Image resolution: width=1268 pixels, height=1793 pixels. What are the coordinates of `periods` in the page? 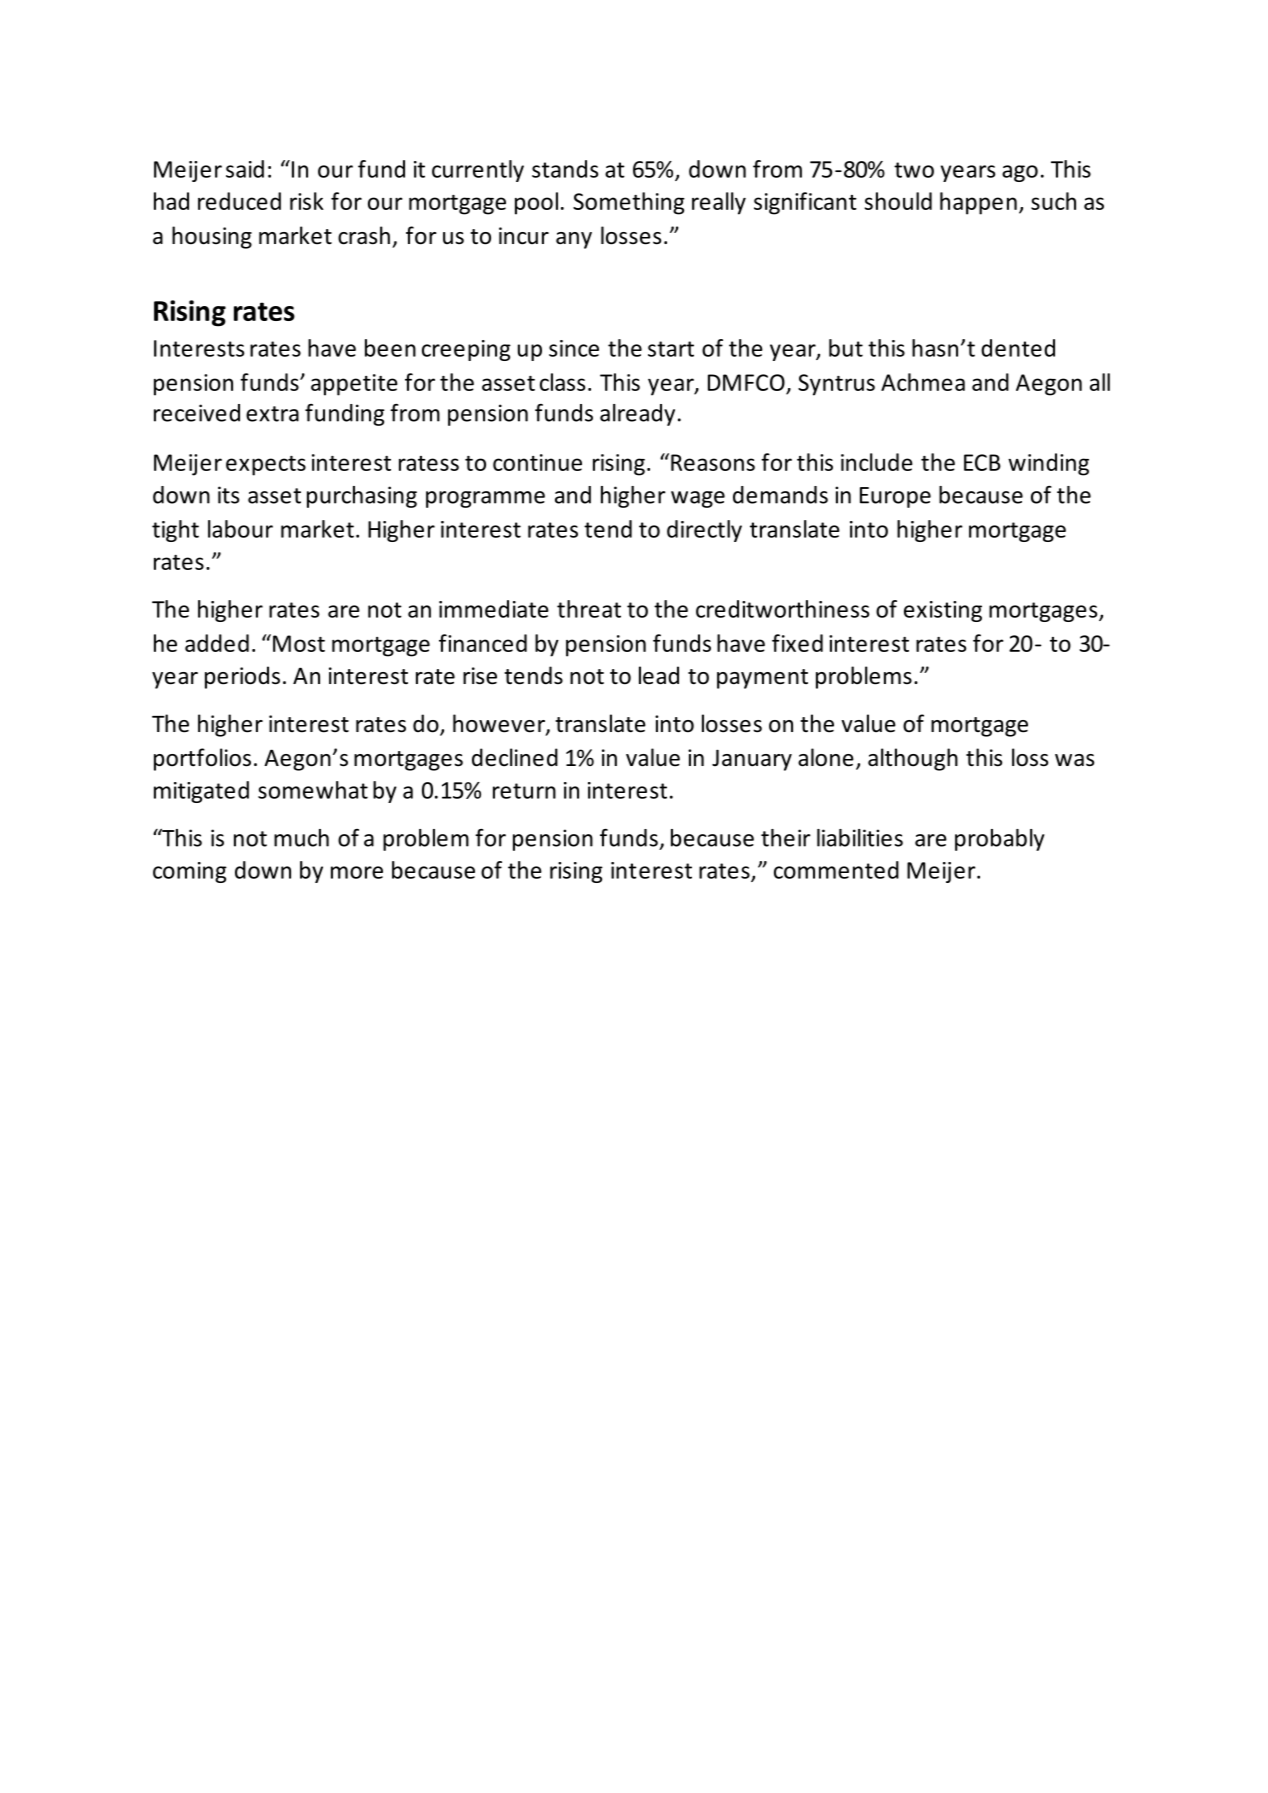 It's located at (242, 677).
